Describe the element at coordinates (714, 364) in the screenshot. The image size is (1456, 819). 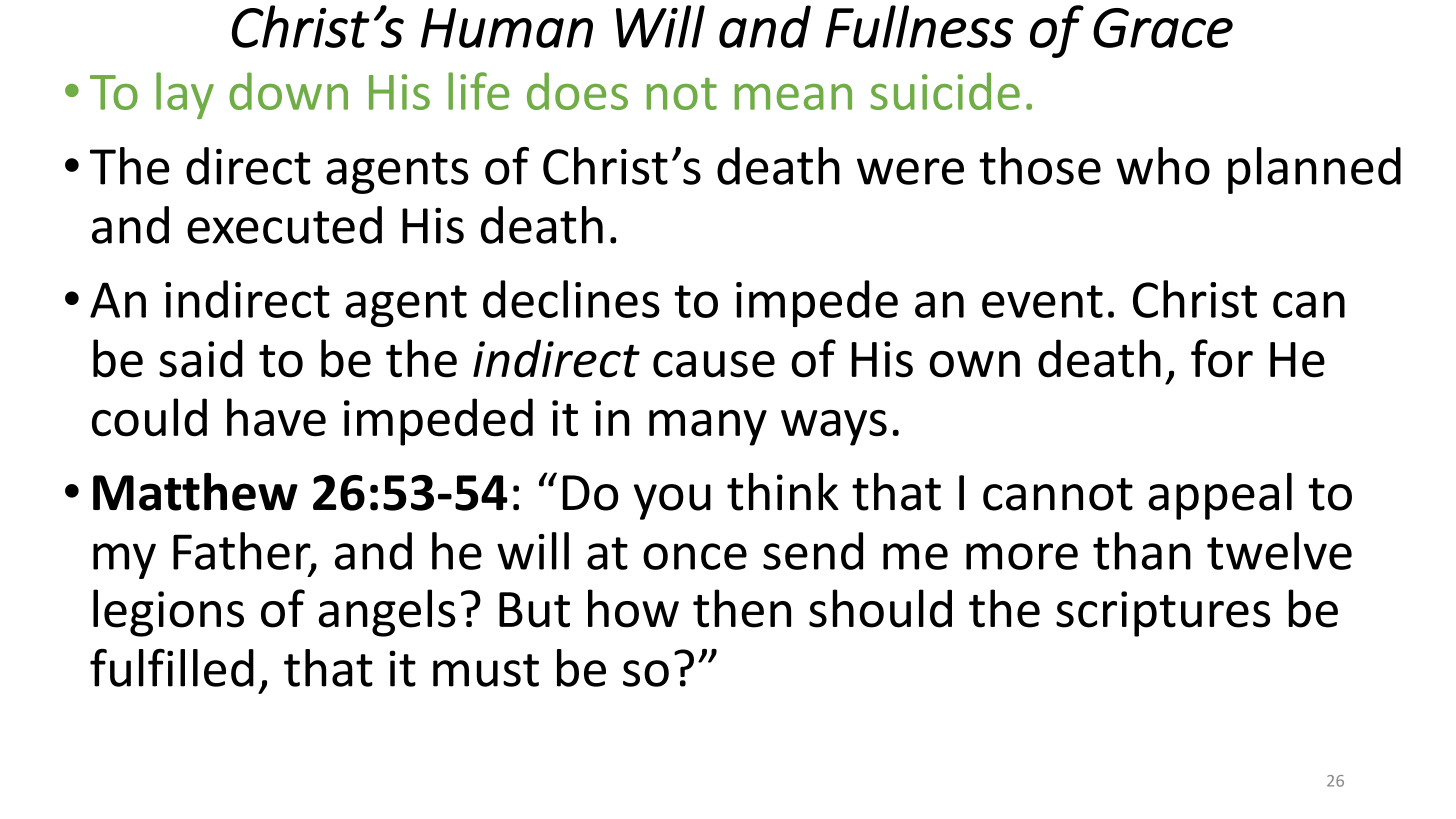
I see `cause` at that location.
